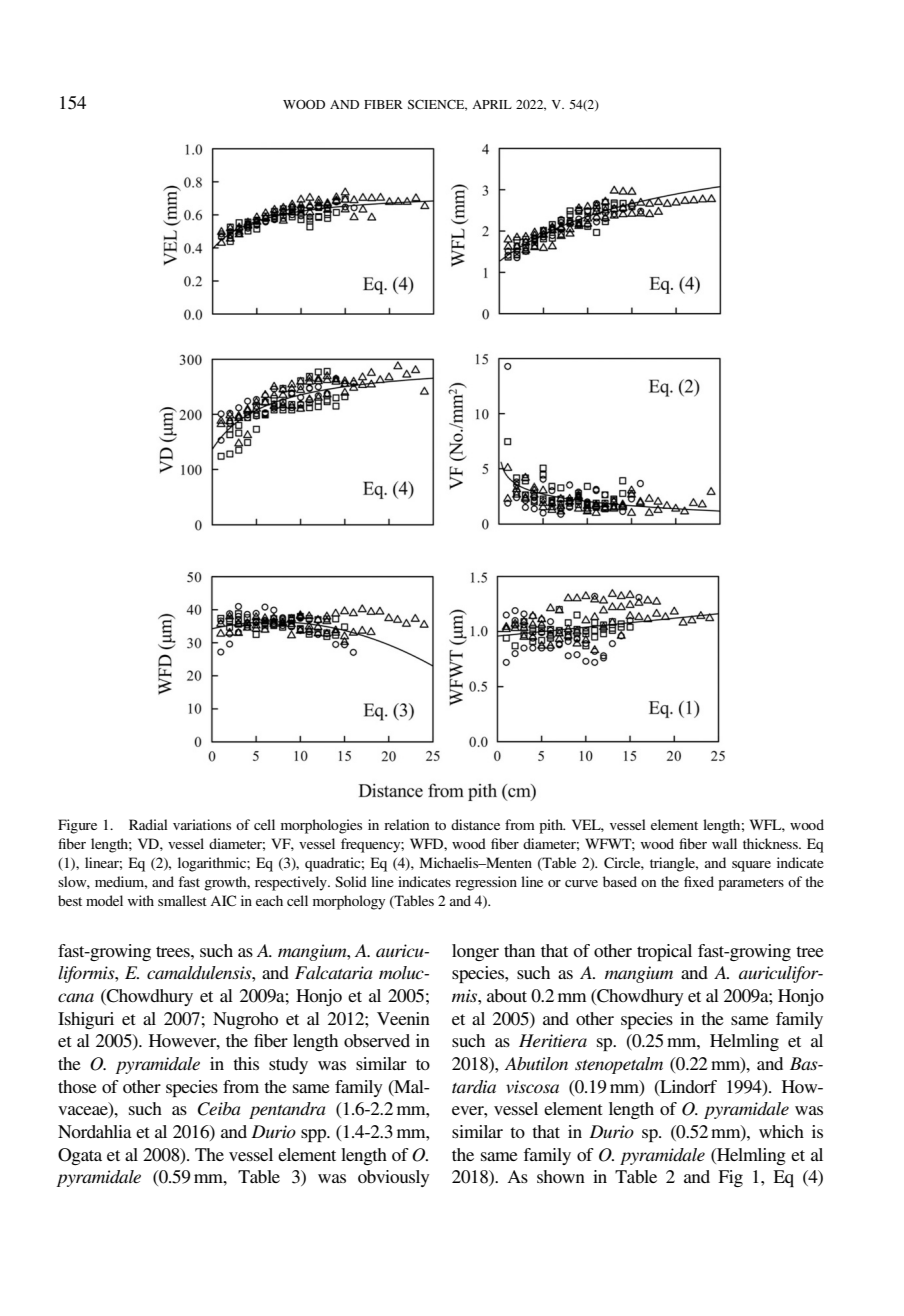 This screenshot has height=1316, width=904. I want to click on with, so click(141, 900).
